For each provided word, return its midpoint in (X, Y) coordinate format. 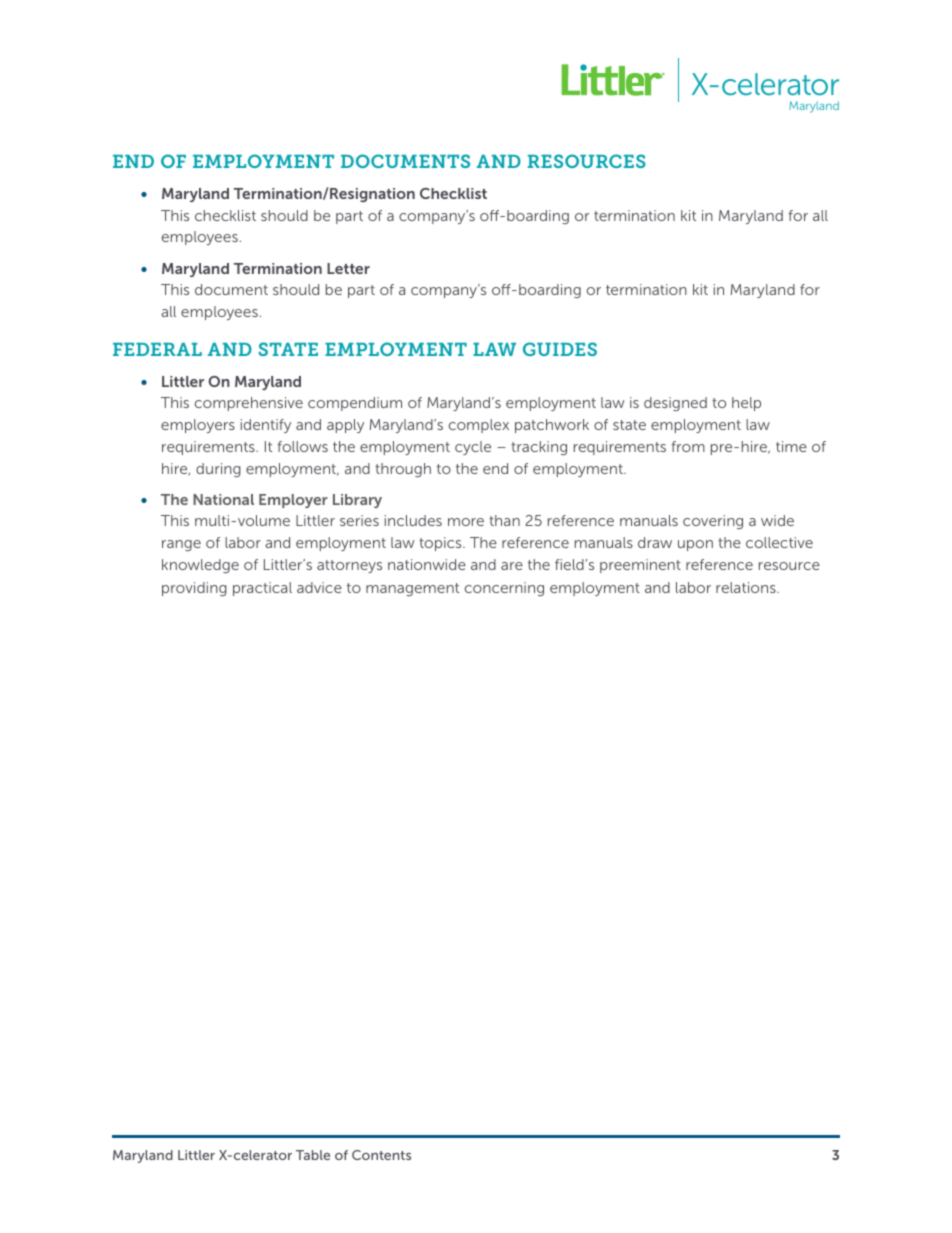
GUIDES (560, 349)
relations (747, 587)
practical (262, 589)
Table (313, 1155)
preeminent (640, 566)
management (412, 589)
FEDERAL (157, 349)
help (746, 404)
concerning (504, 589)
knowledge (200, 566)
